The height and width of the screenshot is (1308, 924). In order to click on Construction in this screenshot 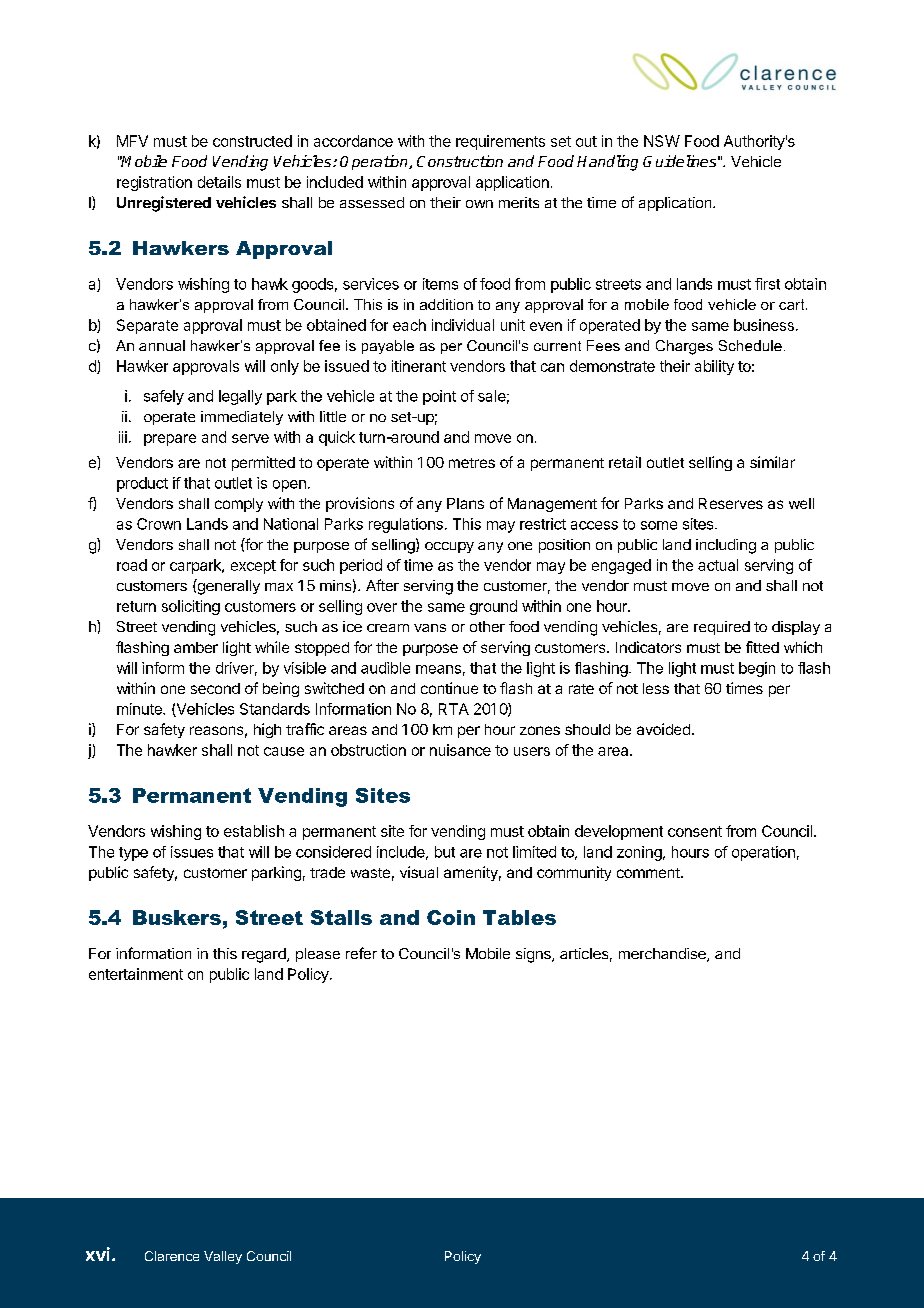, I will do `click(460, 161)`.
